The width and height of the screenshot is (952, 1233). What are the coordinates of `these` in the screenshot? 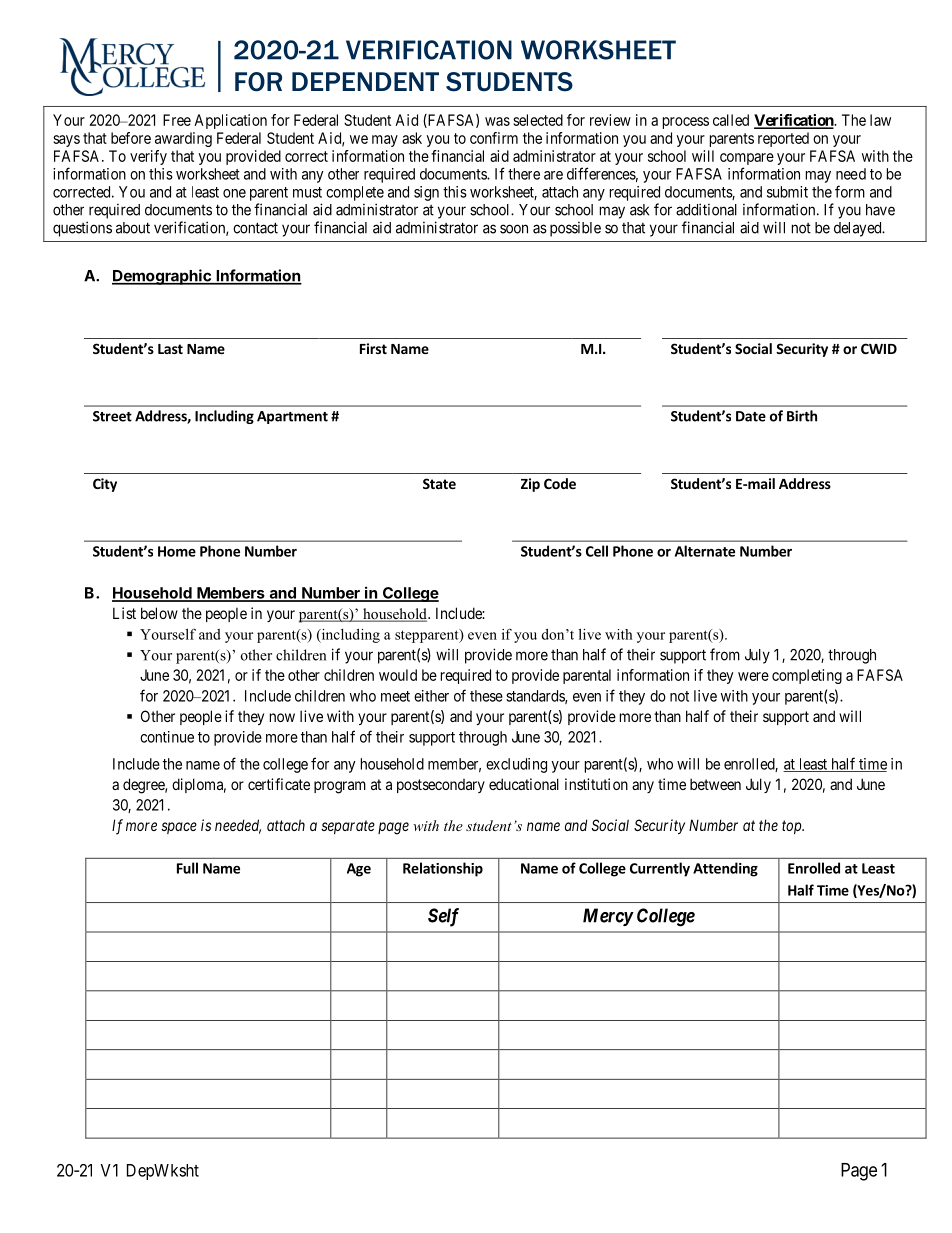 It's located at (486, 696).
